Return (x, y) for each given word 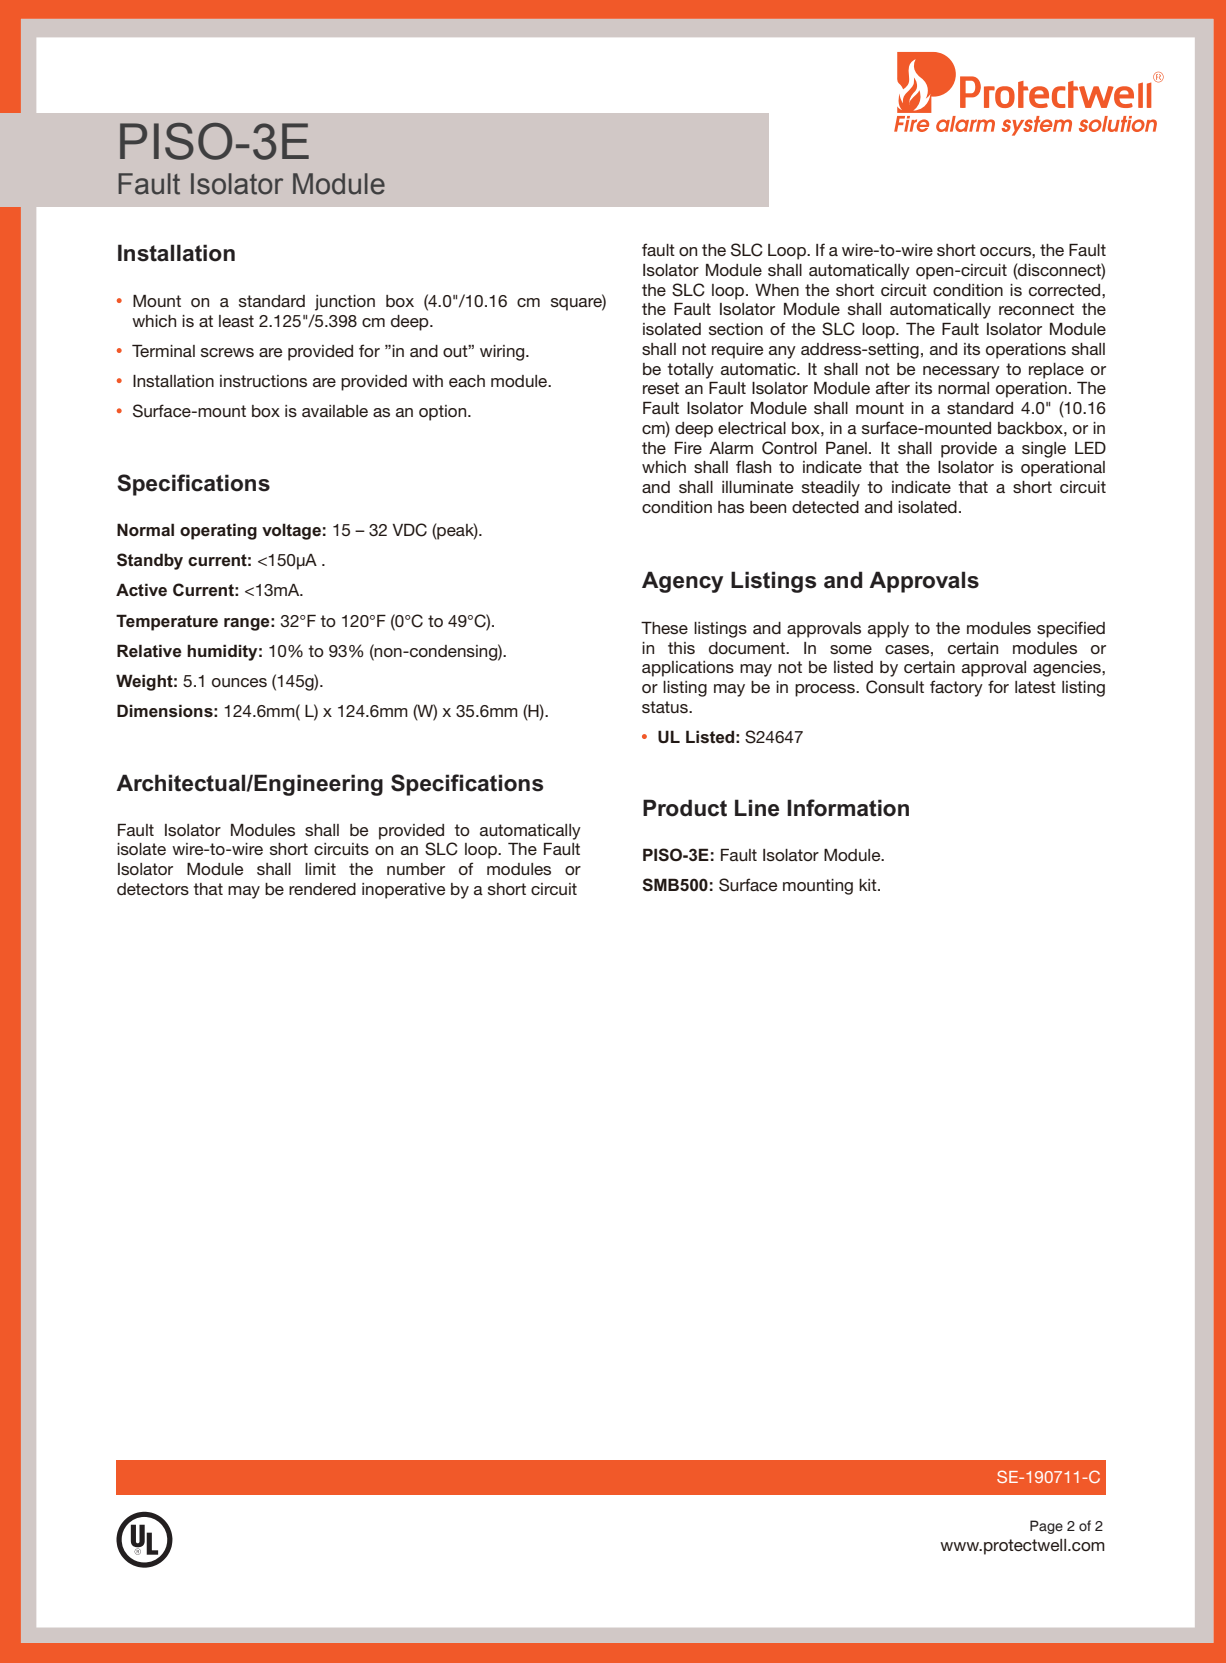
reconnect (1036, 309)
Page (1046, 1527)
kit (869, 885)
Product (685, 808)
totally (690, 371)
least (236, 321)
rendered (322, 889)
